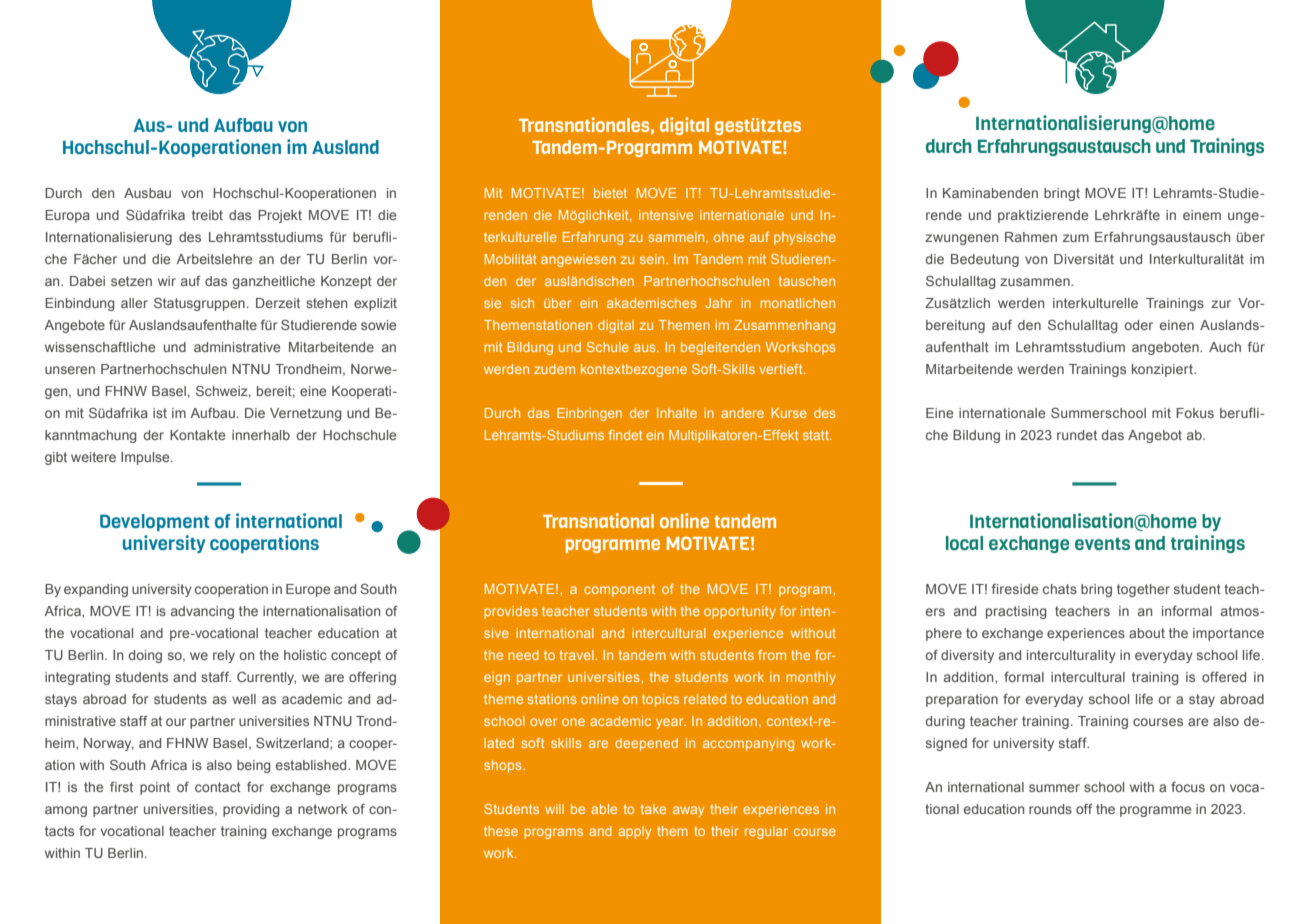  I want to click on Inhalte, so click(677, 413).
